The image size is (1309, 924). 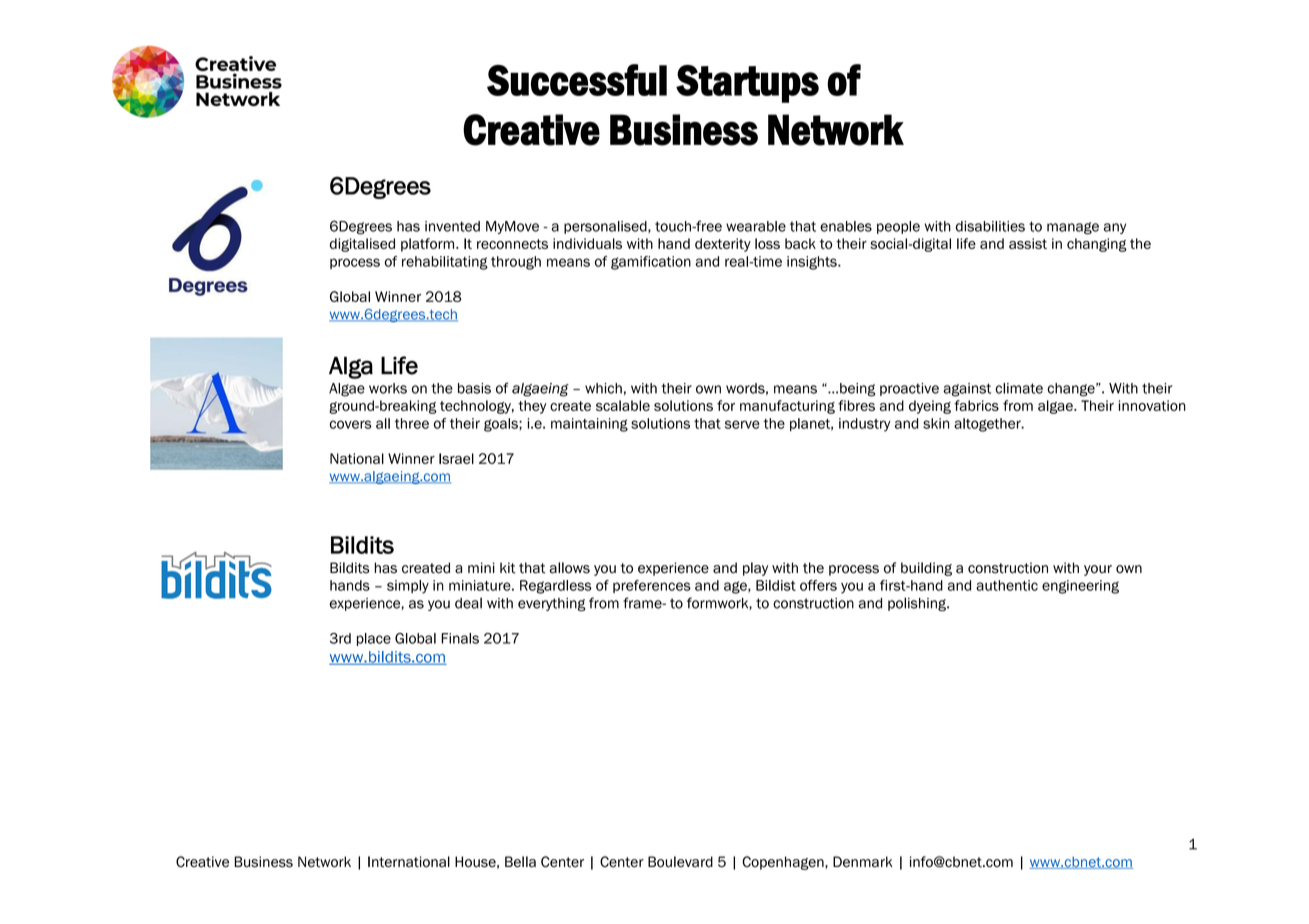 I want to click on Boulevard, so click(x=680, y=862).
